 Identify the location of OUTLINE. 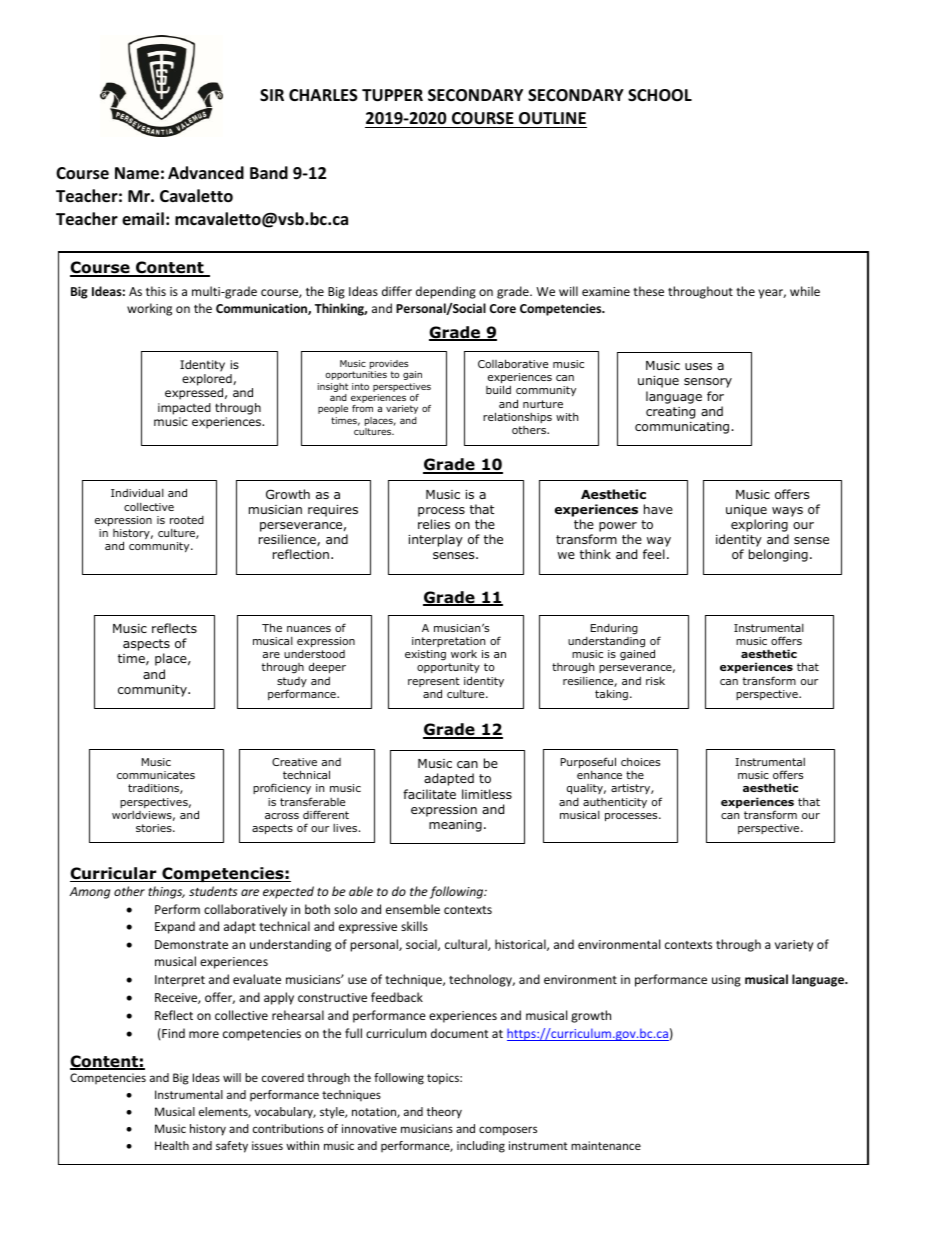
(552, 118).
